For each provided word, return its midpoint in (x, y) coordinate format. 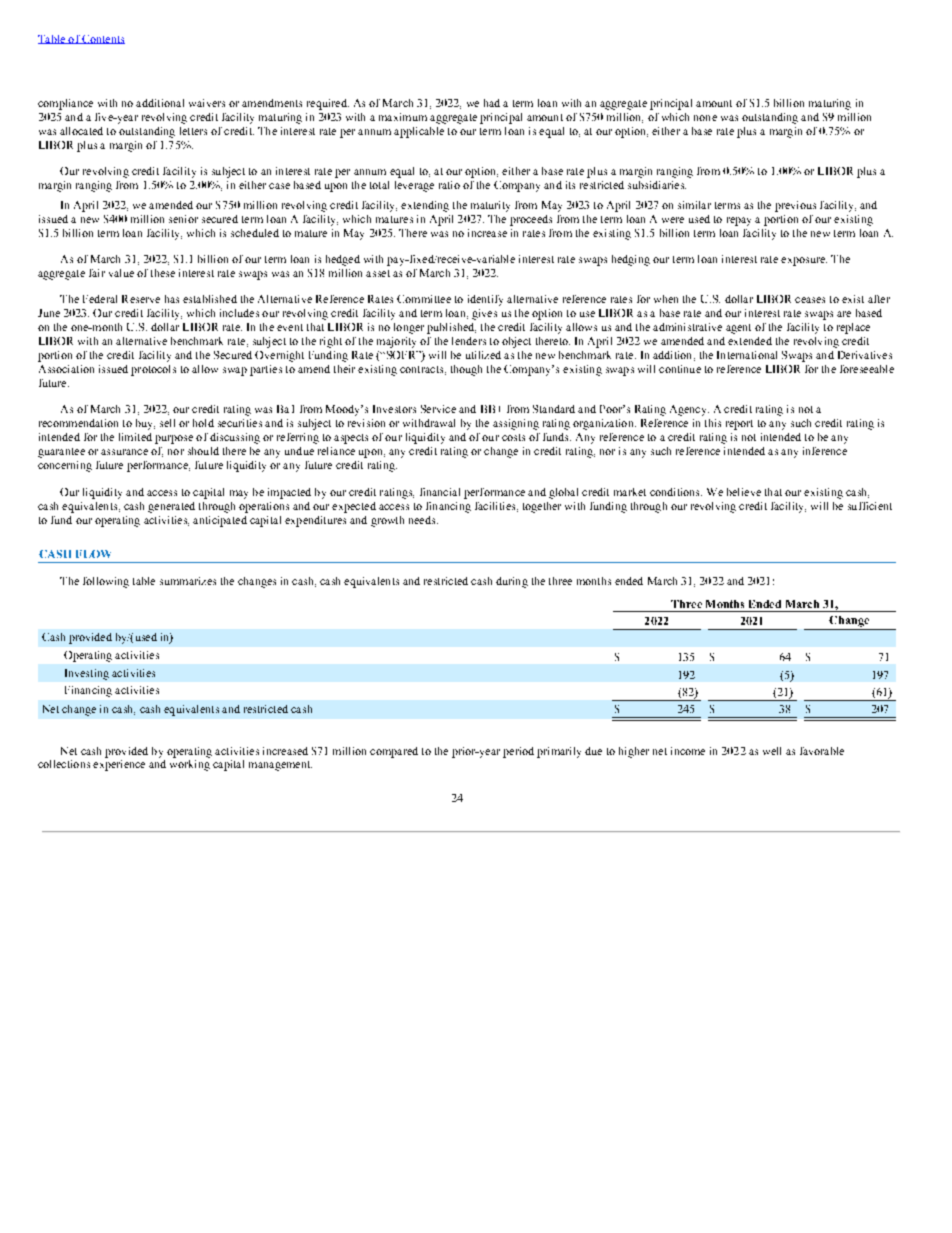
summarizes (188, 581)
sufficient (870, 506)
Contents (102, 39)
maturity (490, 206)
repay (739, 221)
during (512, 582)
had (492, 103)
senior (183, 219)
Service (438, 409)
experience (119, 764)
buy (145, 424)
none (705, 118)
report (739, 425)
